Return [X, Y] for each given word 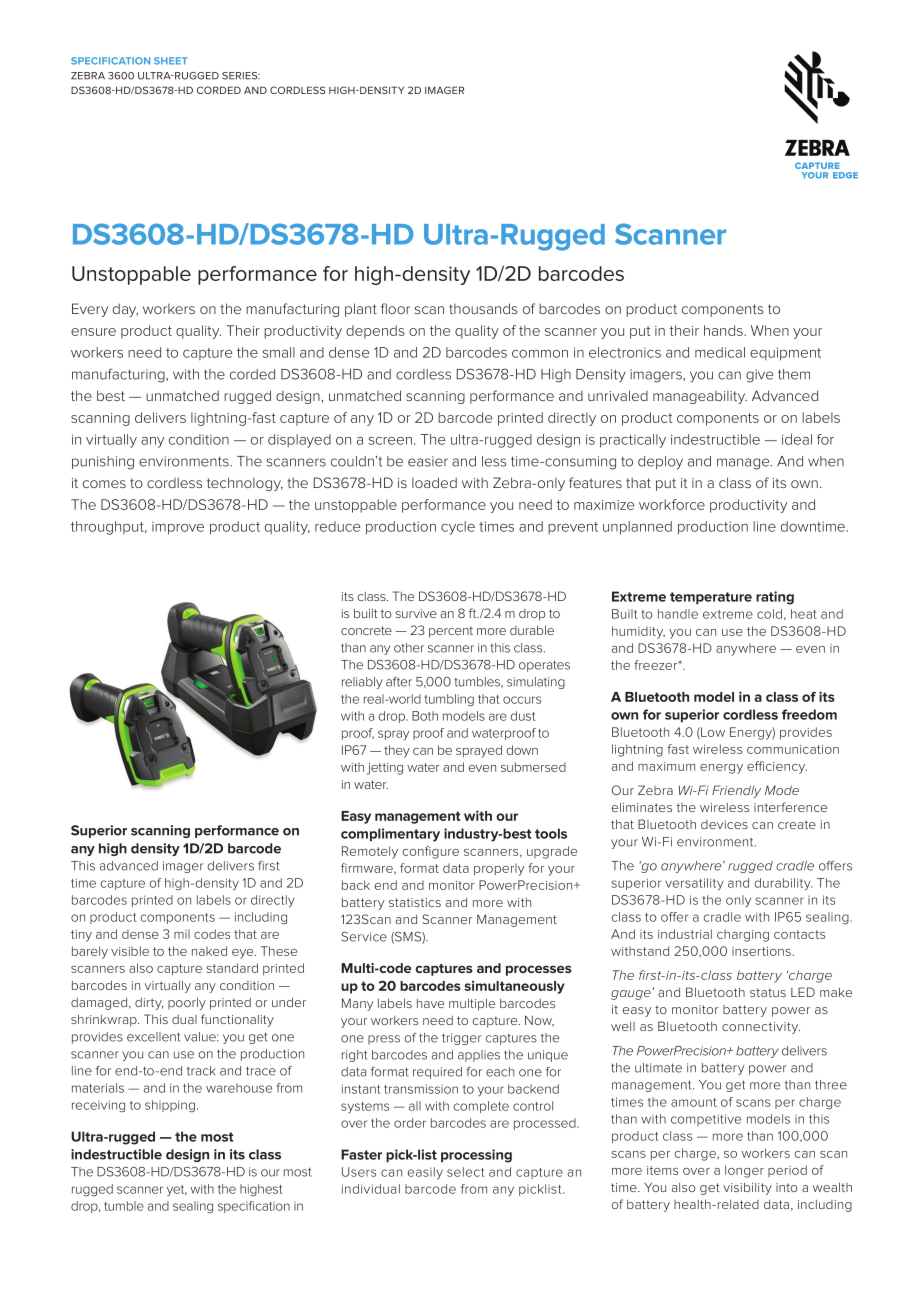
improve [178, 528]
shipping [170, 1106]
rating [775, 598]
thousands [483, 308]
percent [451, 632]
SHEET [170, 61]
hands [724, 330]
